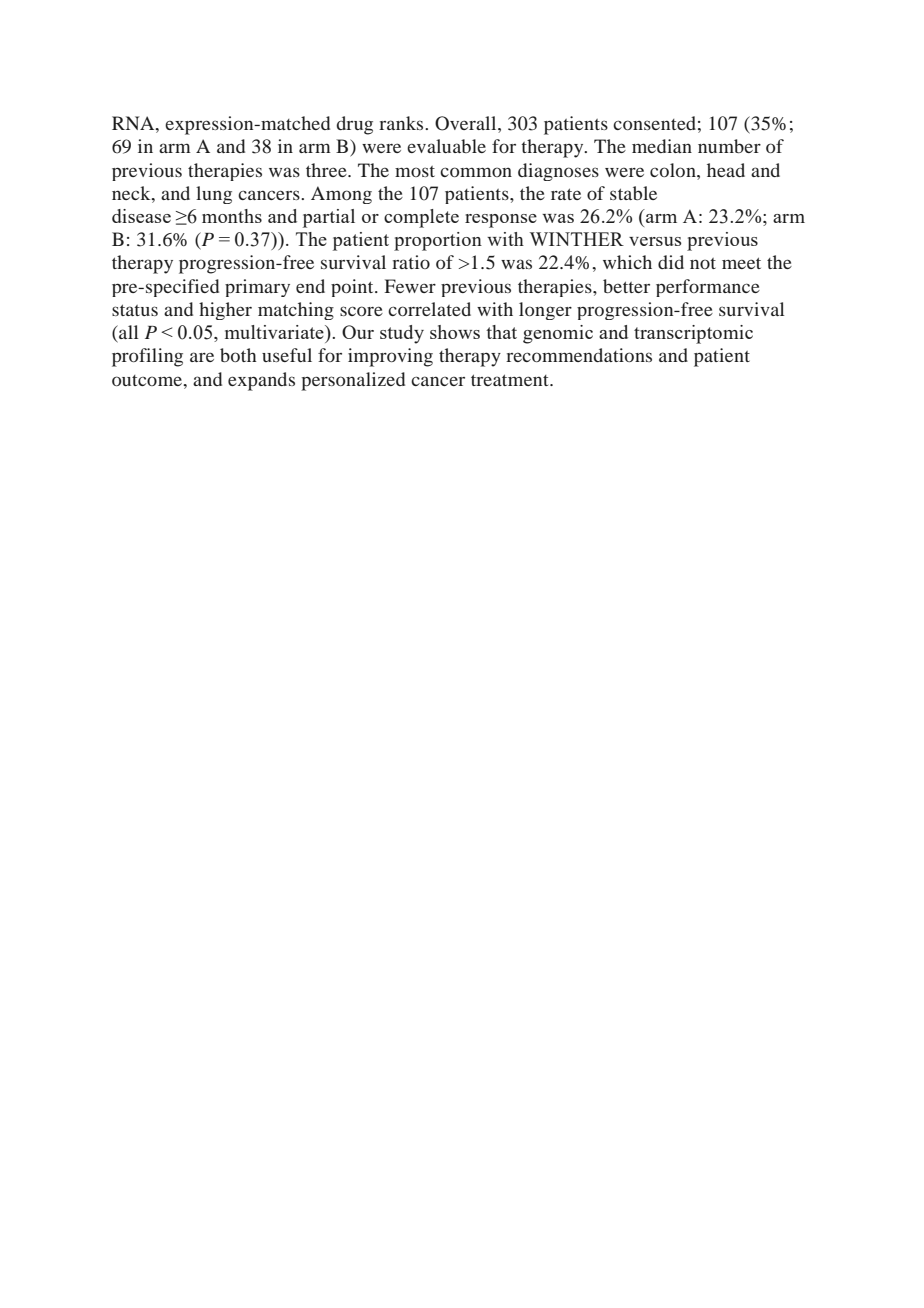 The image size is (924, 1308). What do you see at coordinates (225, 311) in the image?
I see `higher` at bounding box center [225, 311].
